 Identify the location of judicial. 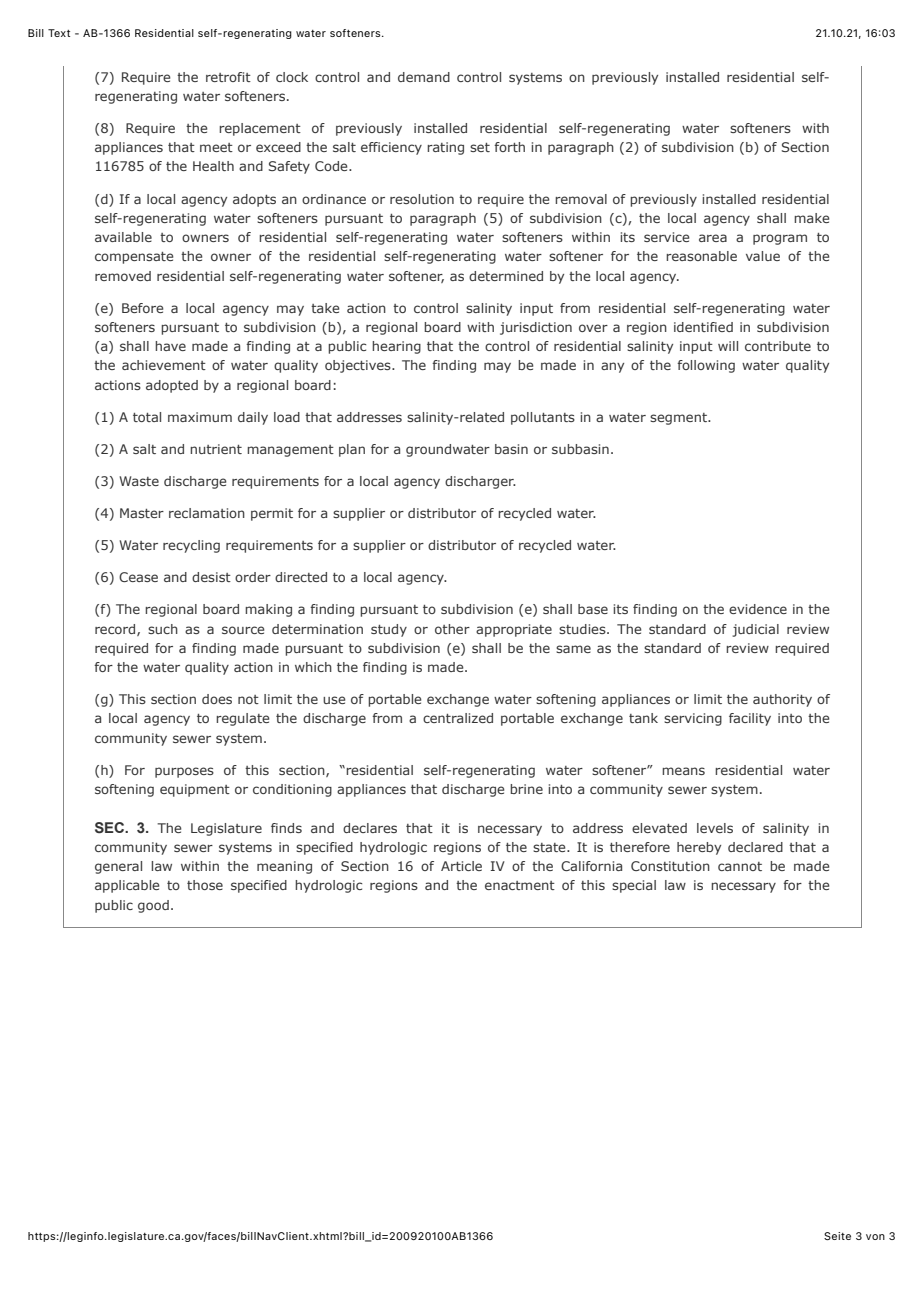
(755, 630).
